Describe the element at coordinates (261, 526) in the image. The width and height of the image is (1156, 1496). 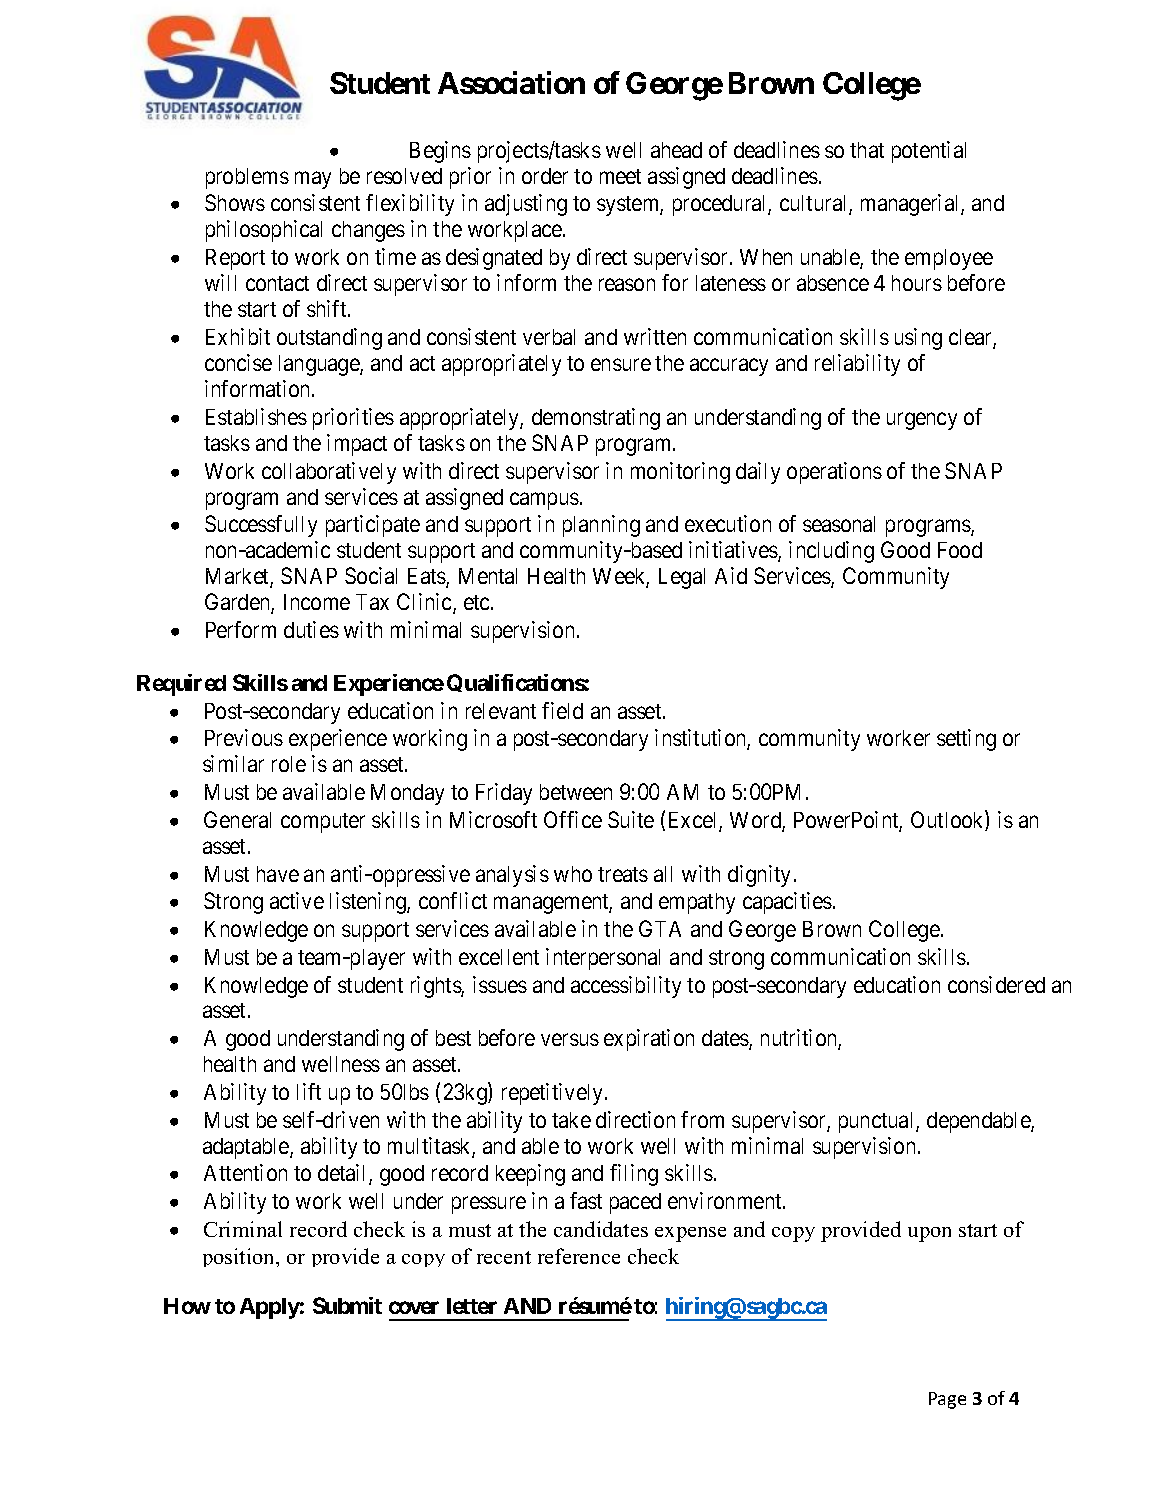
I see `Successfully` at that location.
